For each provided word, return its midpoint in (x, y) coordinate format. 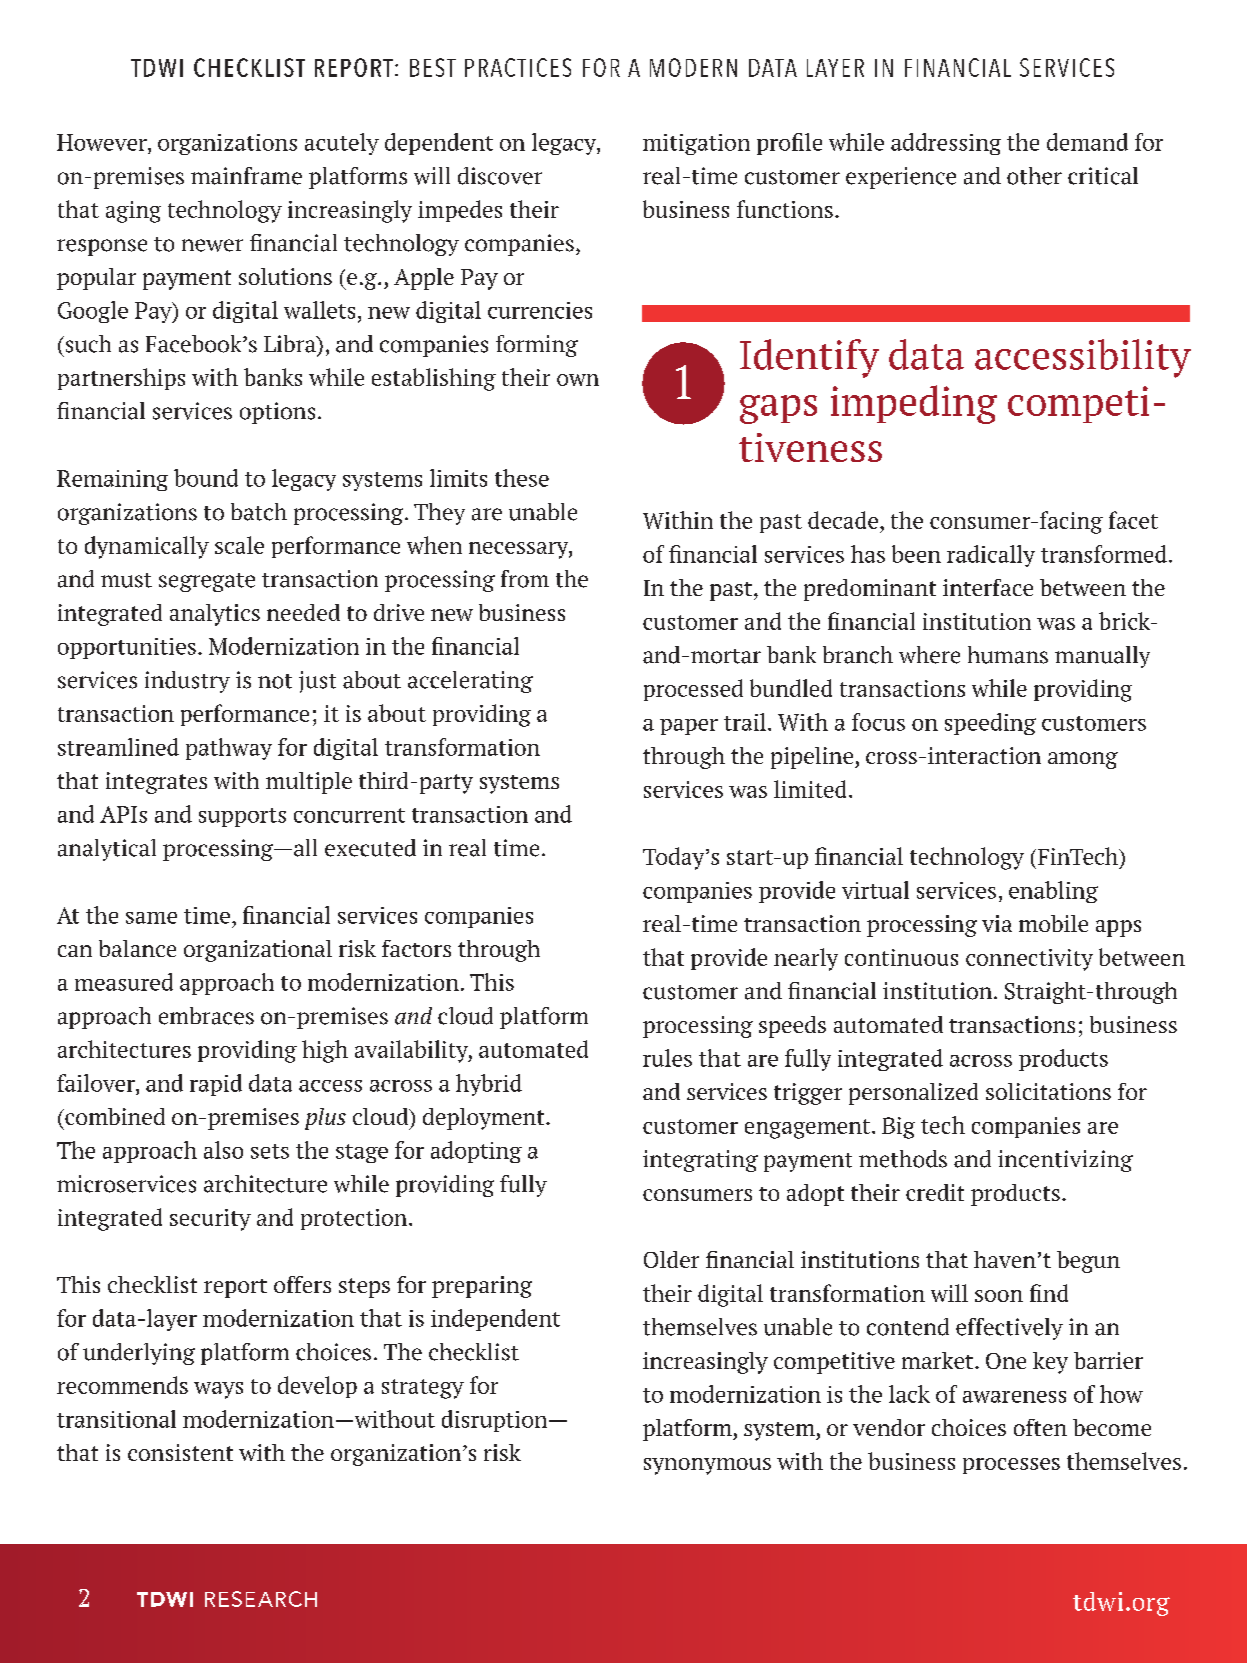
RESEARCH (261, 1599)
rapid (216, 1085)
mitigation (696, 144)
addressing (946, 144)
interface (988, 587)
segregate (207, 582)
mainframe (246, 176)
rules (667, 1058)
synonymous (707, 1466)
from (525, 579)
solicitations (1048, 1091)
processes (1011, 1466)
